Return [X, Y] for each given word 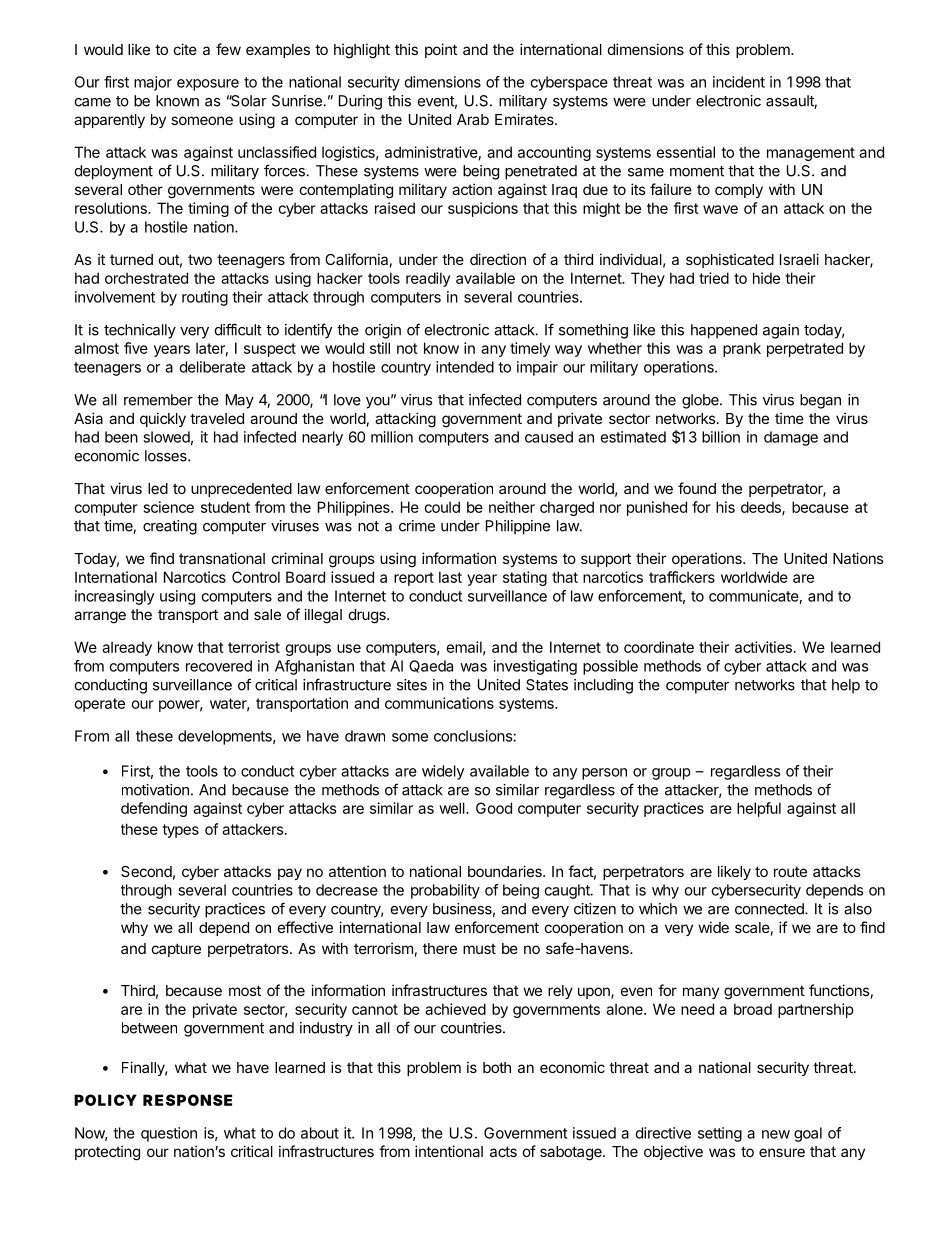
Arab [473, 119]
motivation [155, 790]
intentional [449, 1151]
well [453, 808]
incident [739, 82]
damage [791, 438]
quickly [163, 419]
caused [549, 437]
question [169, 1134]
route [790, 871]
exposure [208, 85]
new [776, 1134]
